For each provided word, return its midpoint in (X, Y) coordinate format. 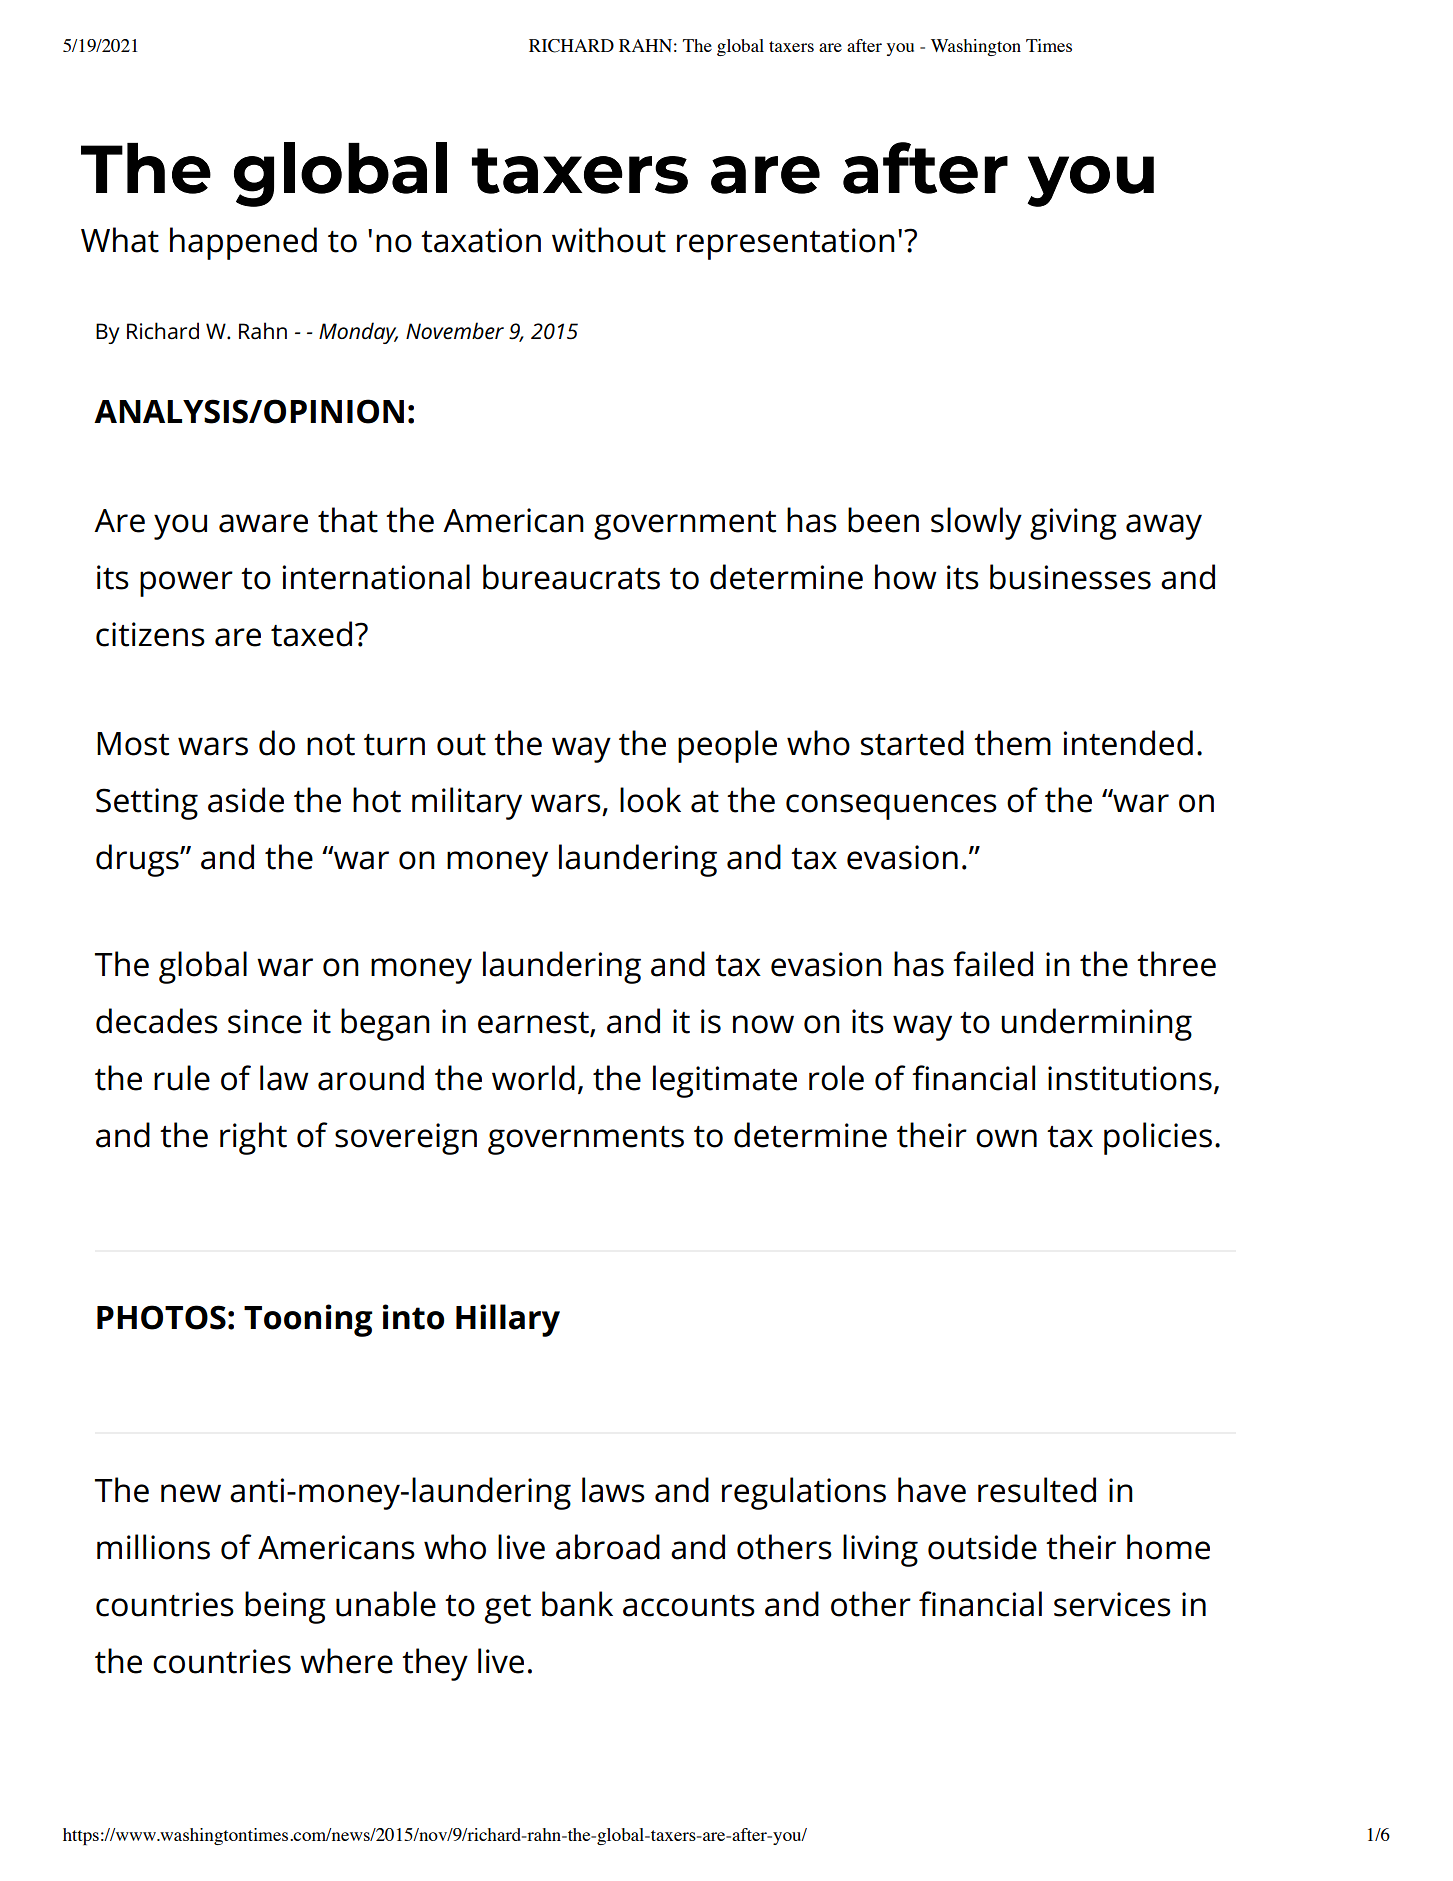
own (1006, 1138)
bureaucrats (571, 577)
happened (243, 243)
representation (786, 244)
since (265, 1021)
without (609, 240)
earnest (534, 1024)
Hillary (508, 1320)
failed (993, 964)
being (285, 1607)
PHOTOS (161, 1317)
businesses (1070, 577)
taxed (311, 634)
